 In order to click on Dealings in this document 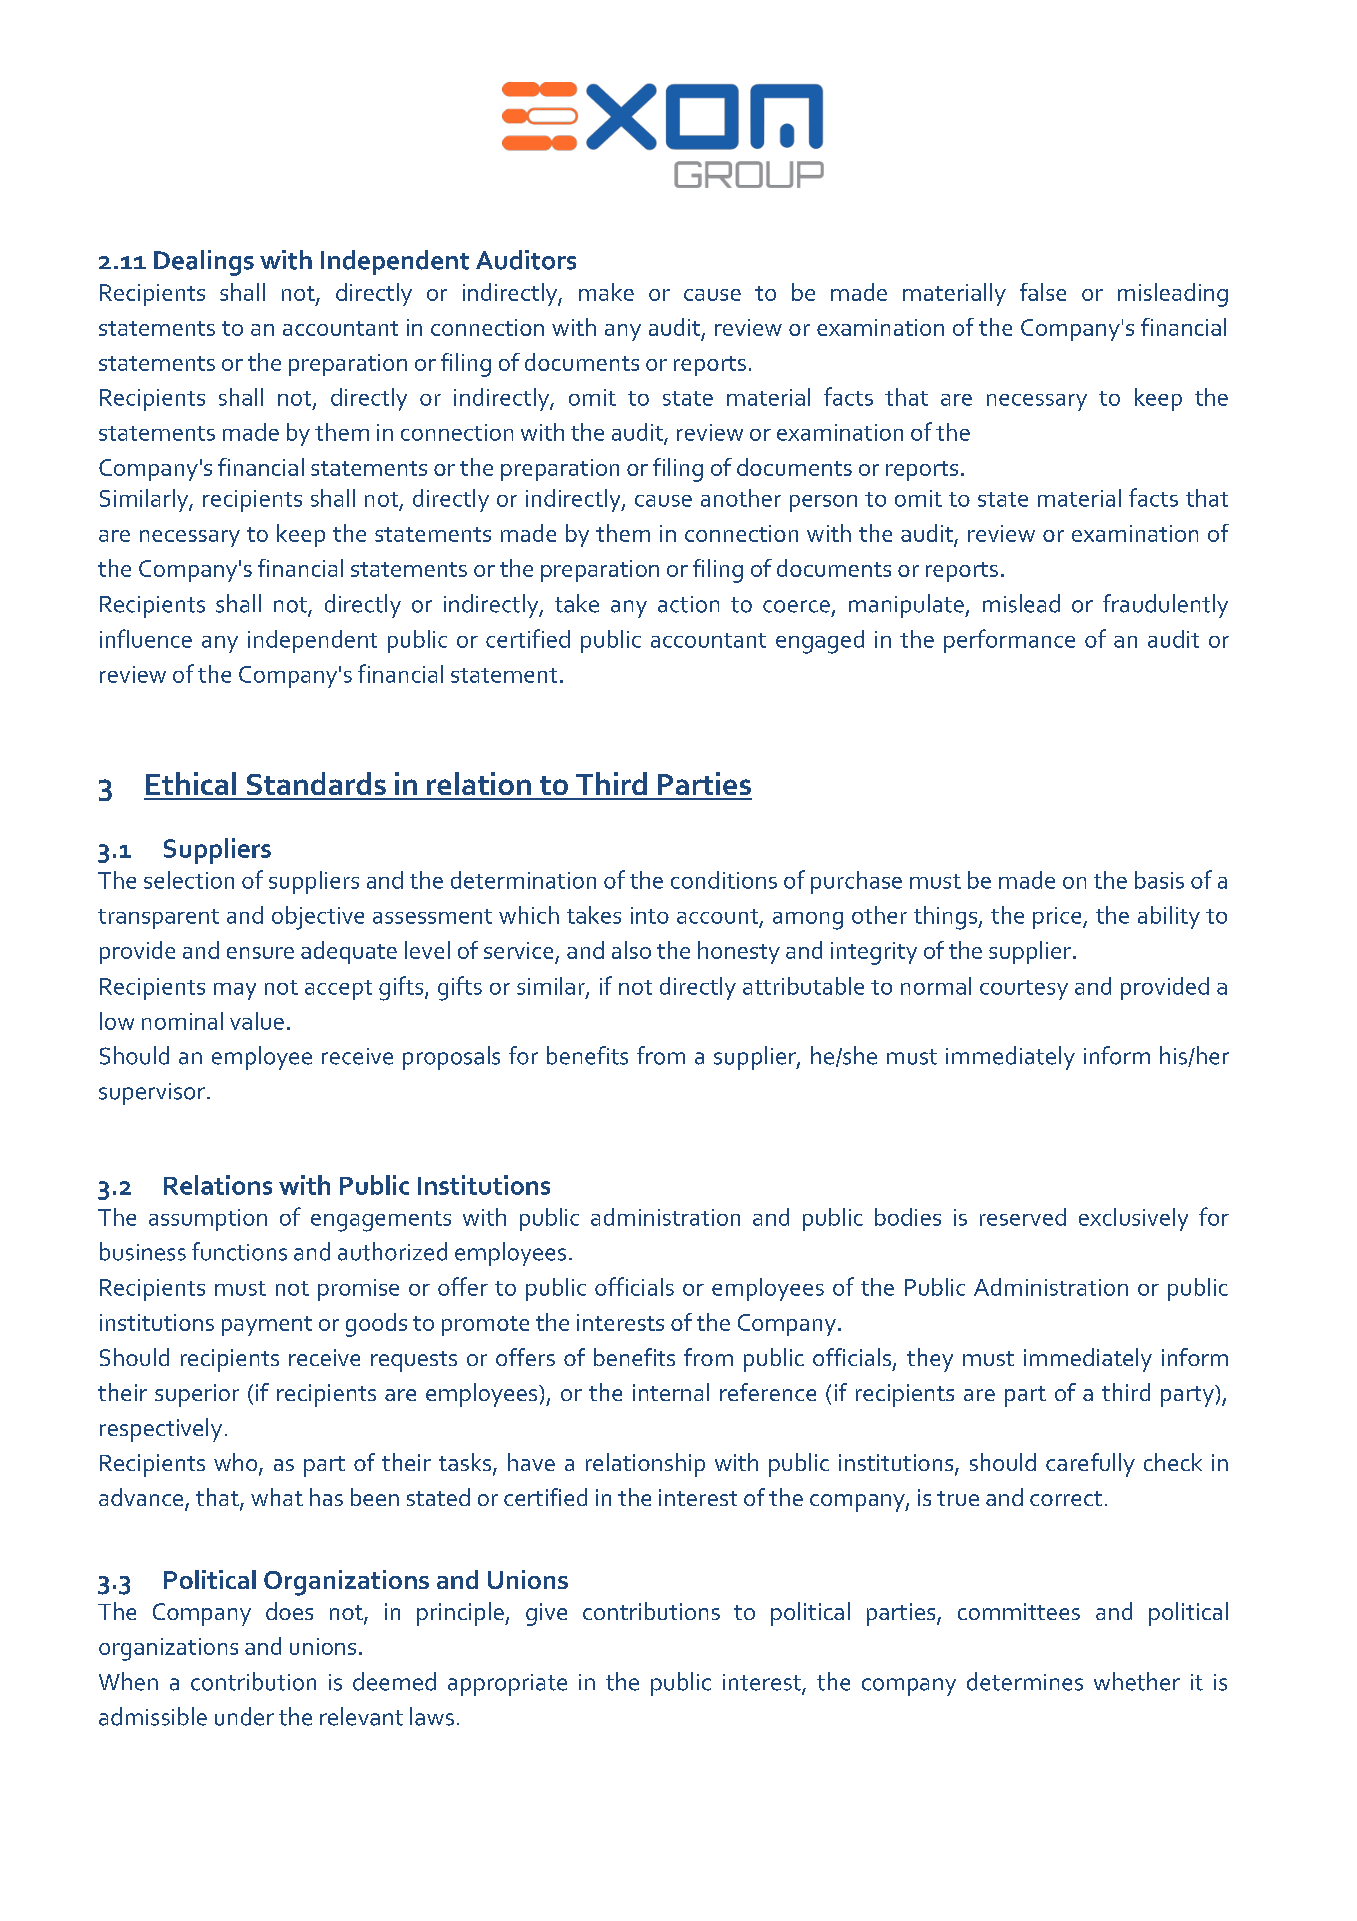, I will do `click(204, 263)`.
